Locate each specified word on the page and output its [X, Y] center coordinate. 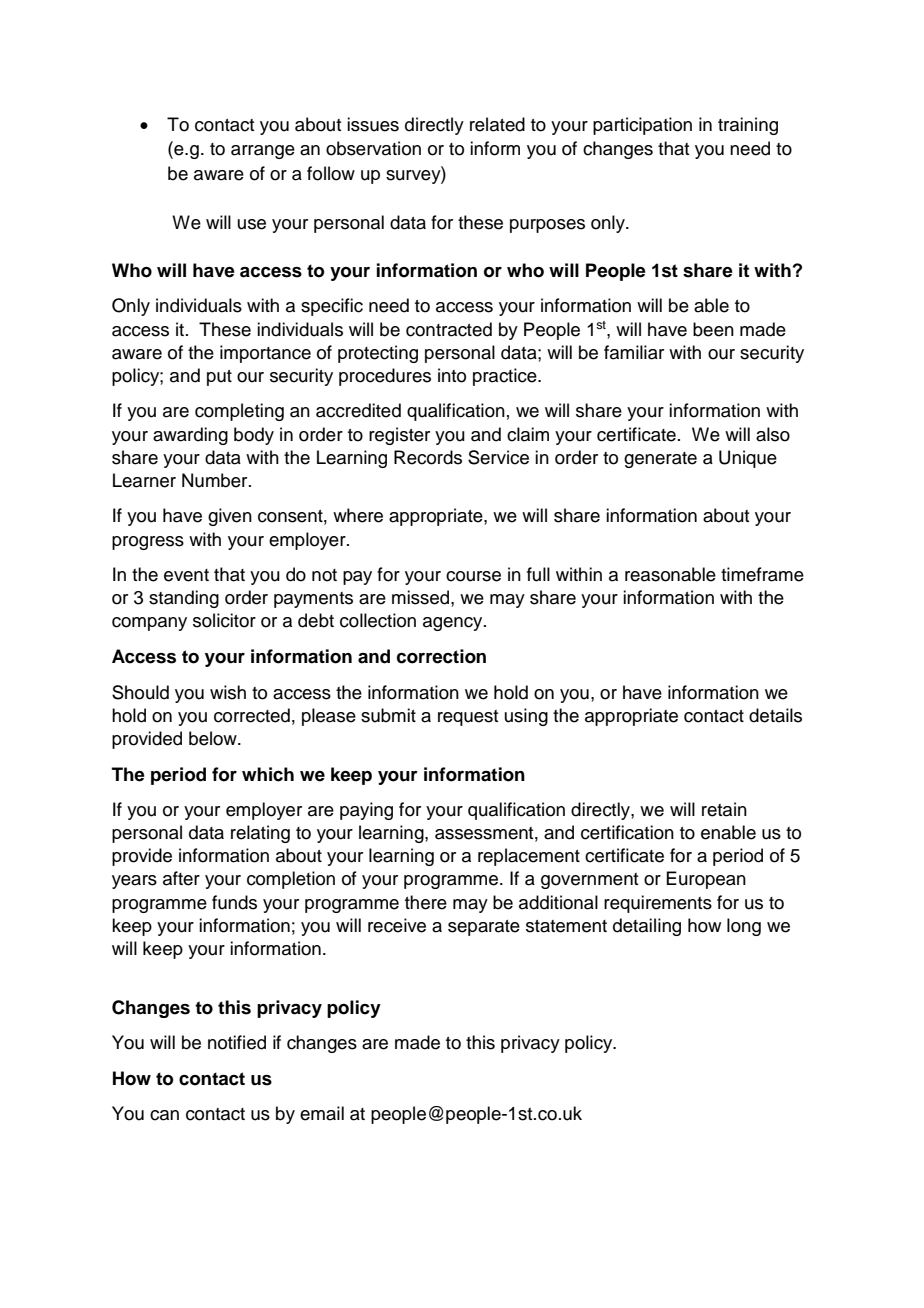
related [497, 124]
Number [216, 480]
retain [724, 809]
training [748, 126]
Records [428, 457]
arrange [263, 152]
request [468, 718]
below [214, 738]
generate [660, 460]
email [322, 1113]
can [164, 1115]
